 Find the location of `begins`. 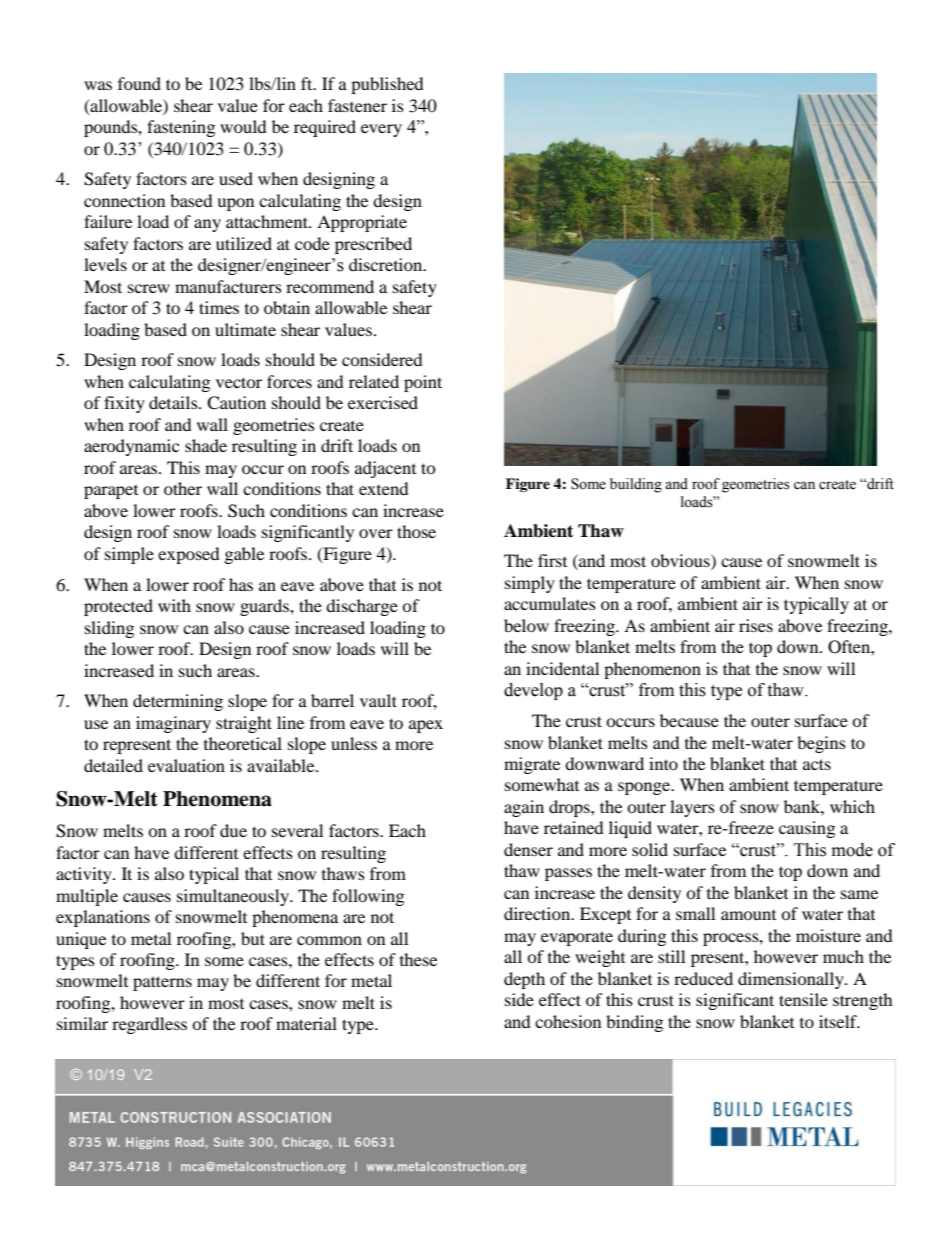

begins is located at coordinates (821, 744).
